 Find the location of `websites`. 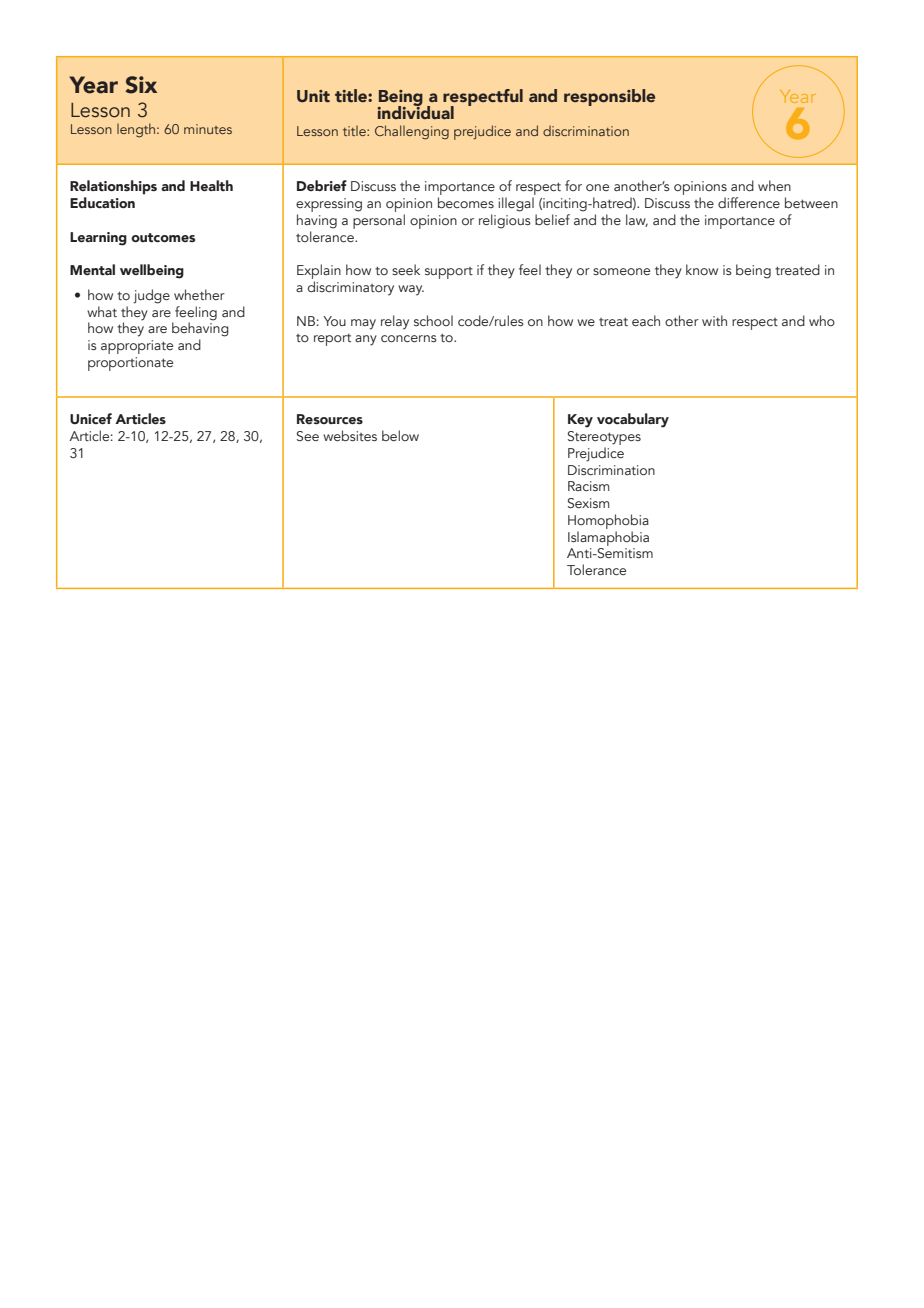

websites is located at coordinates (350, 436).
